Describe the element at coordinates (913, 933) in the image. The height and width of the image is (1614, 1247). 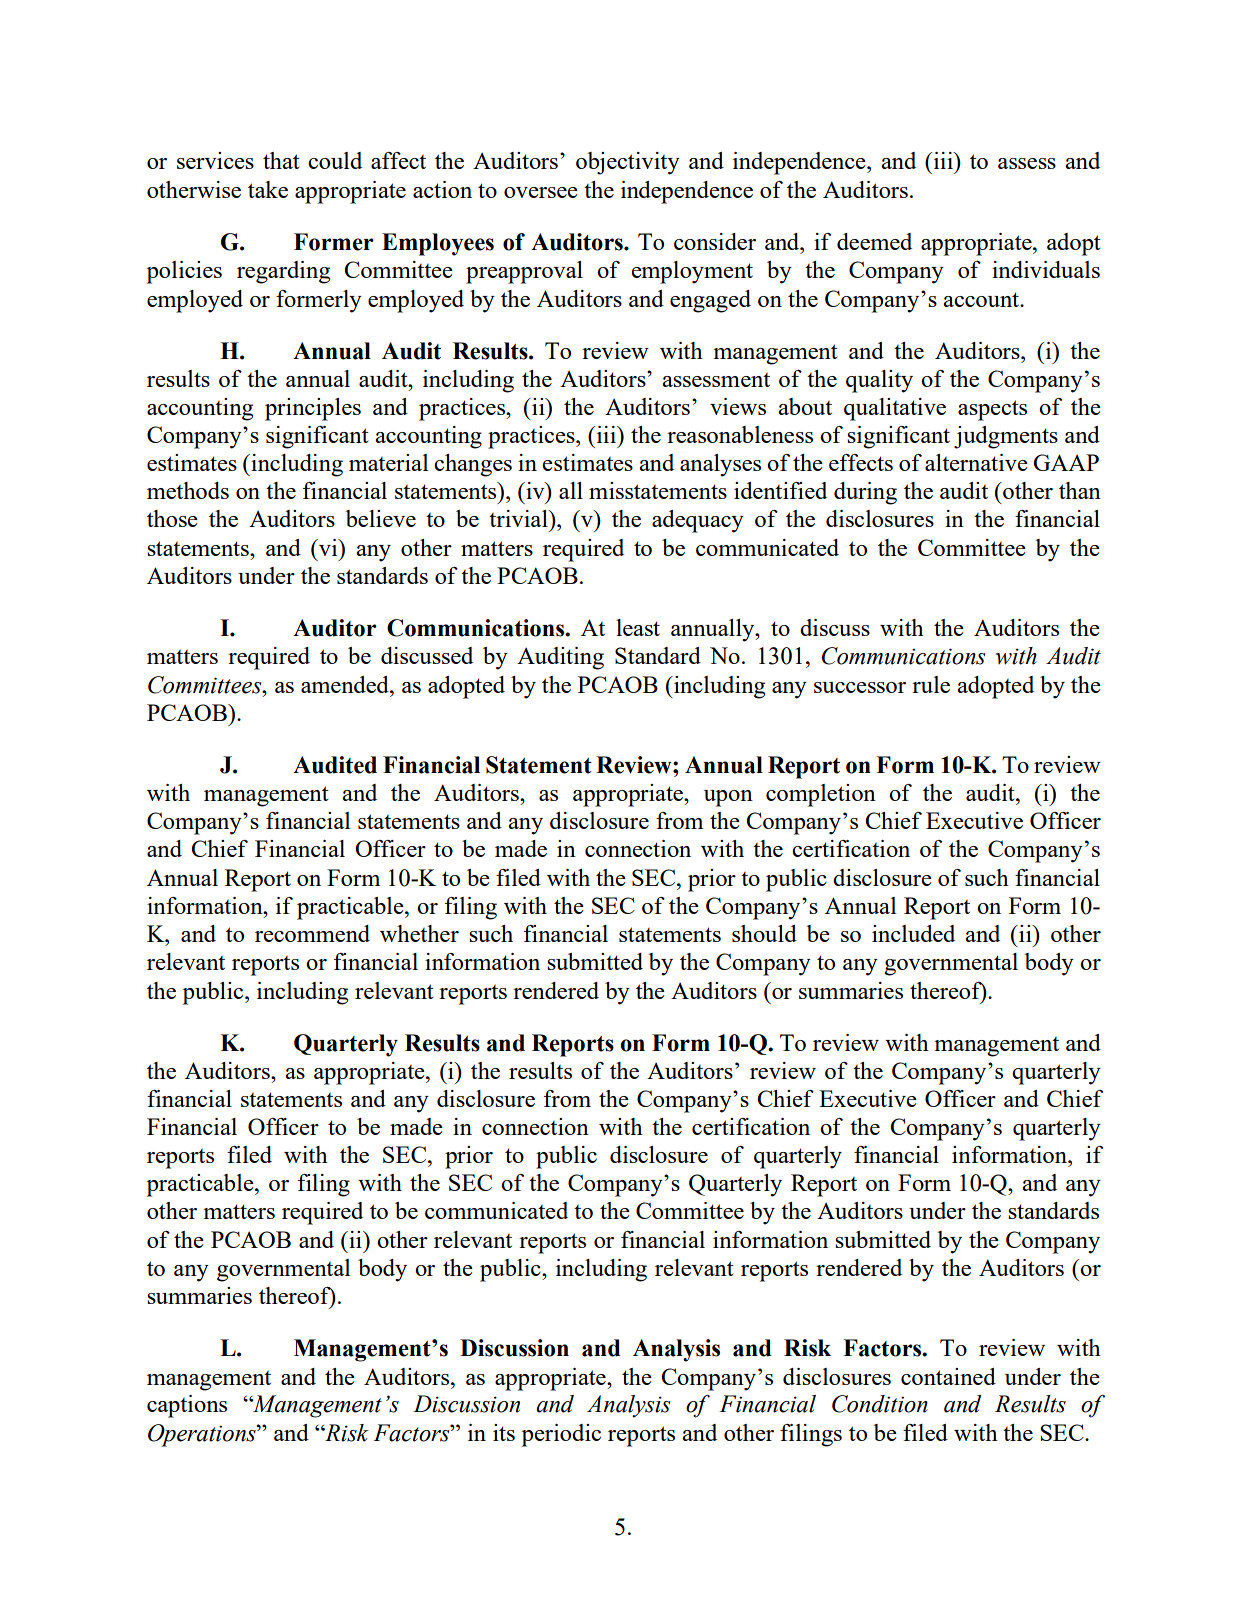
I see `included` at that location.
